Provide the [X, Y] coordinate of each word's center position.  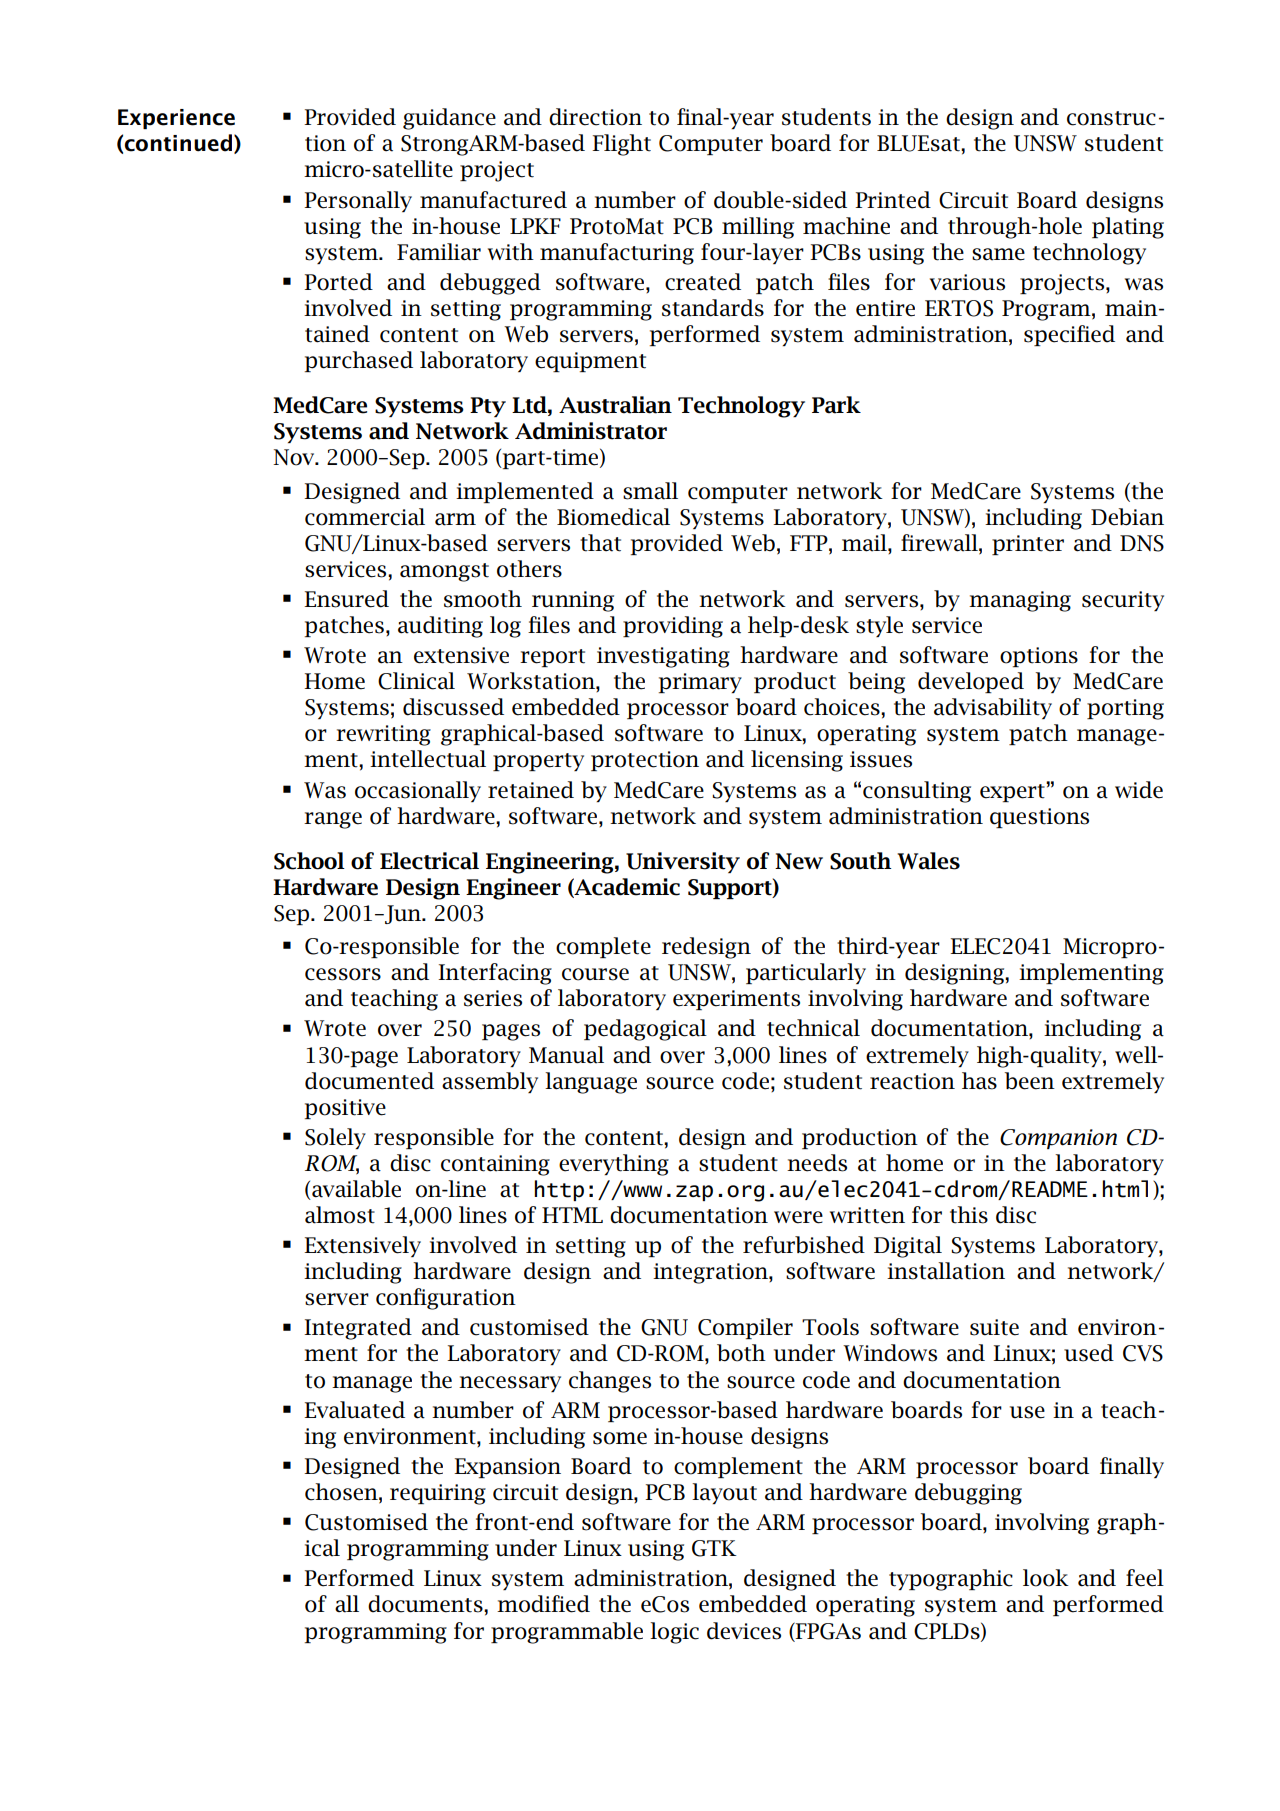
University [683, 862]
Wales [928, 861]
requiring [438, 1494]
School [309, 861]
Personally [358, 201]
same [998, 254]
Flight [621, 145]
